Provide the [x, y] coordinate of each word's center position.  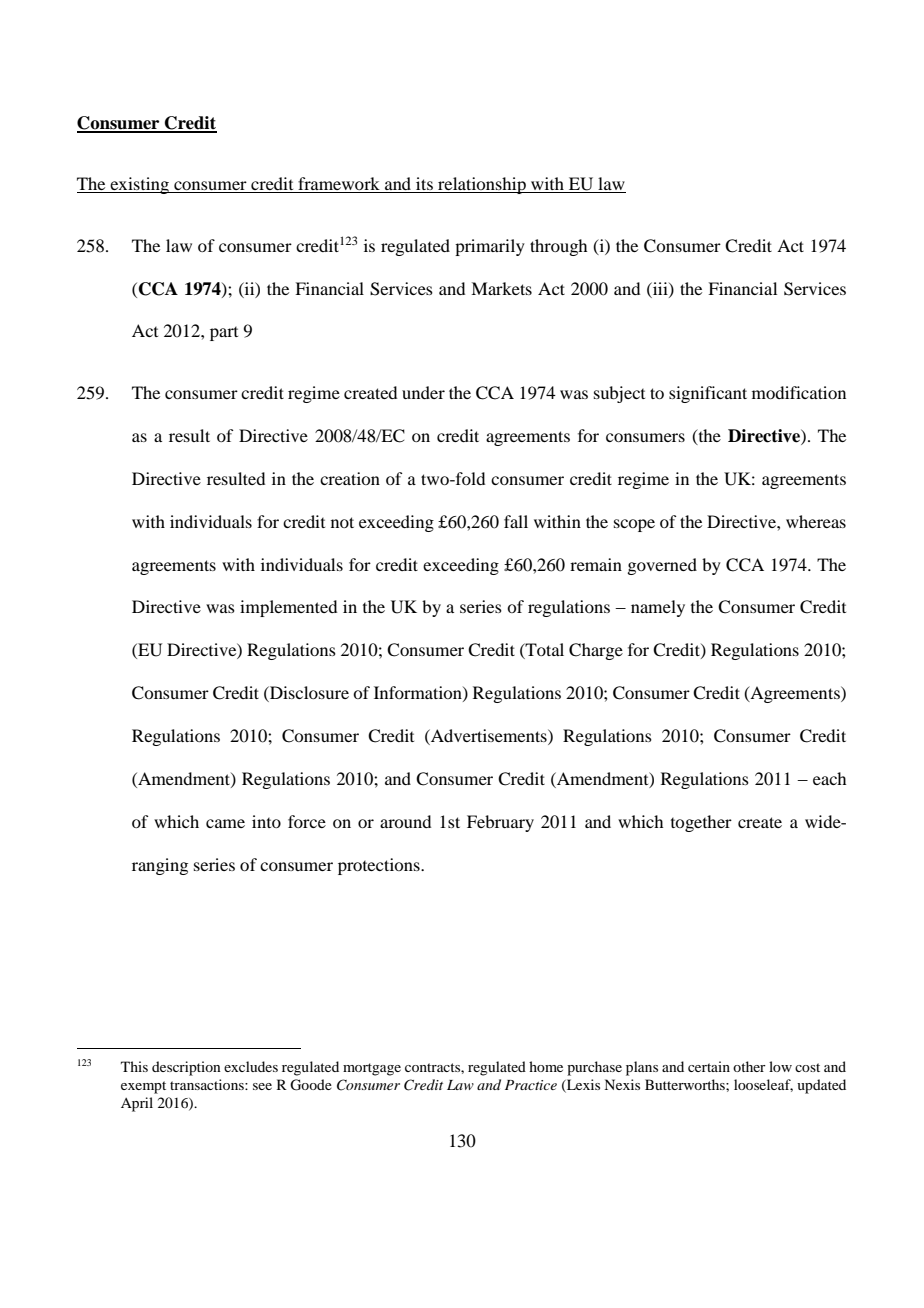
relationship [482, 185]
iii [660, 289]
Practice [531, 1085]
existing [140, 185]
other [749, 1066]
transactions [208, 1084]
